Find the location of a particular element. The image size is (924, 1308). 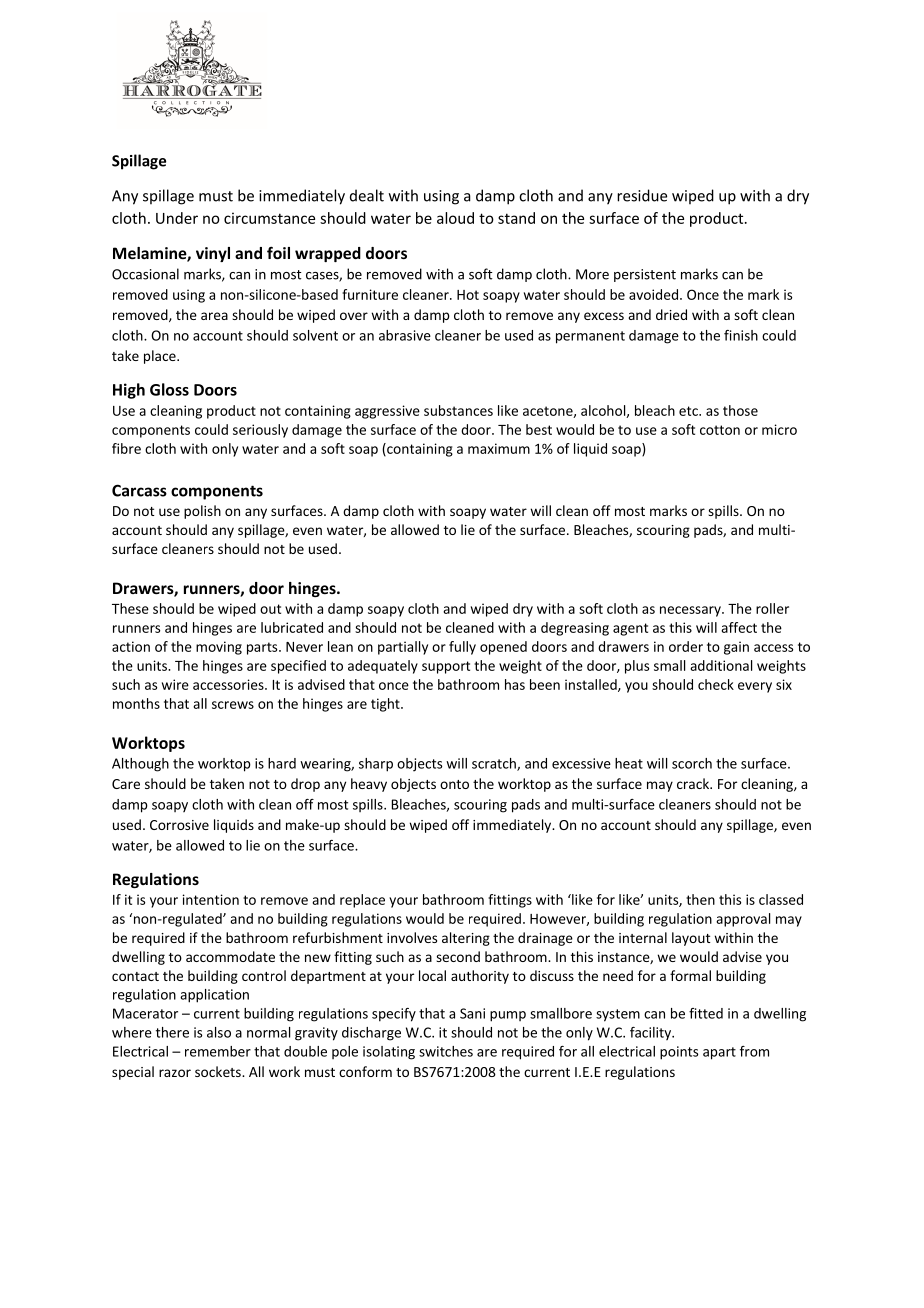

substances is located at coordinates (458, 410).
